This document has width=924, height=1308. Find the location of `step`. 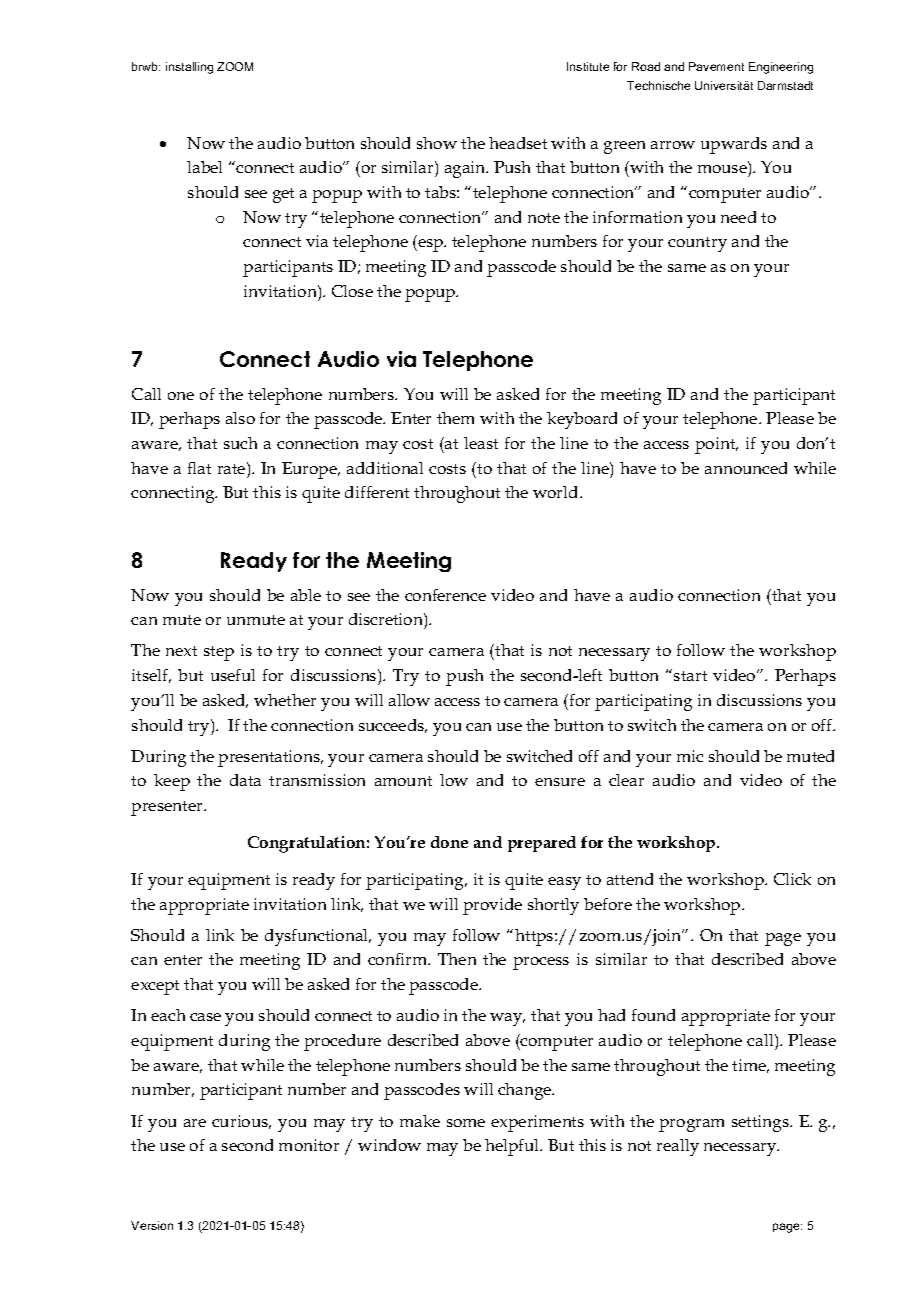

step is located at coordinates (219, 653).
